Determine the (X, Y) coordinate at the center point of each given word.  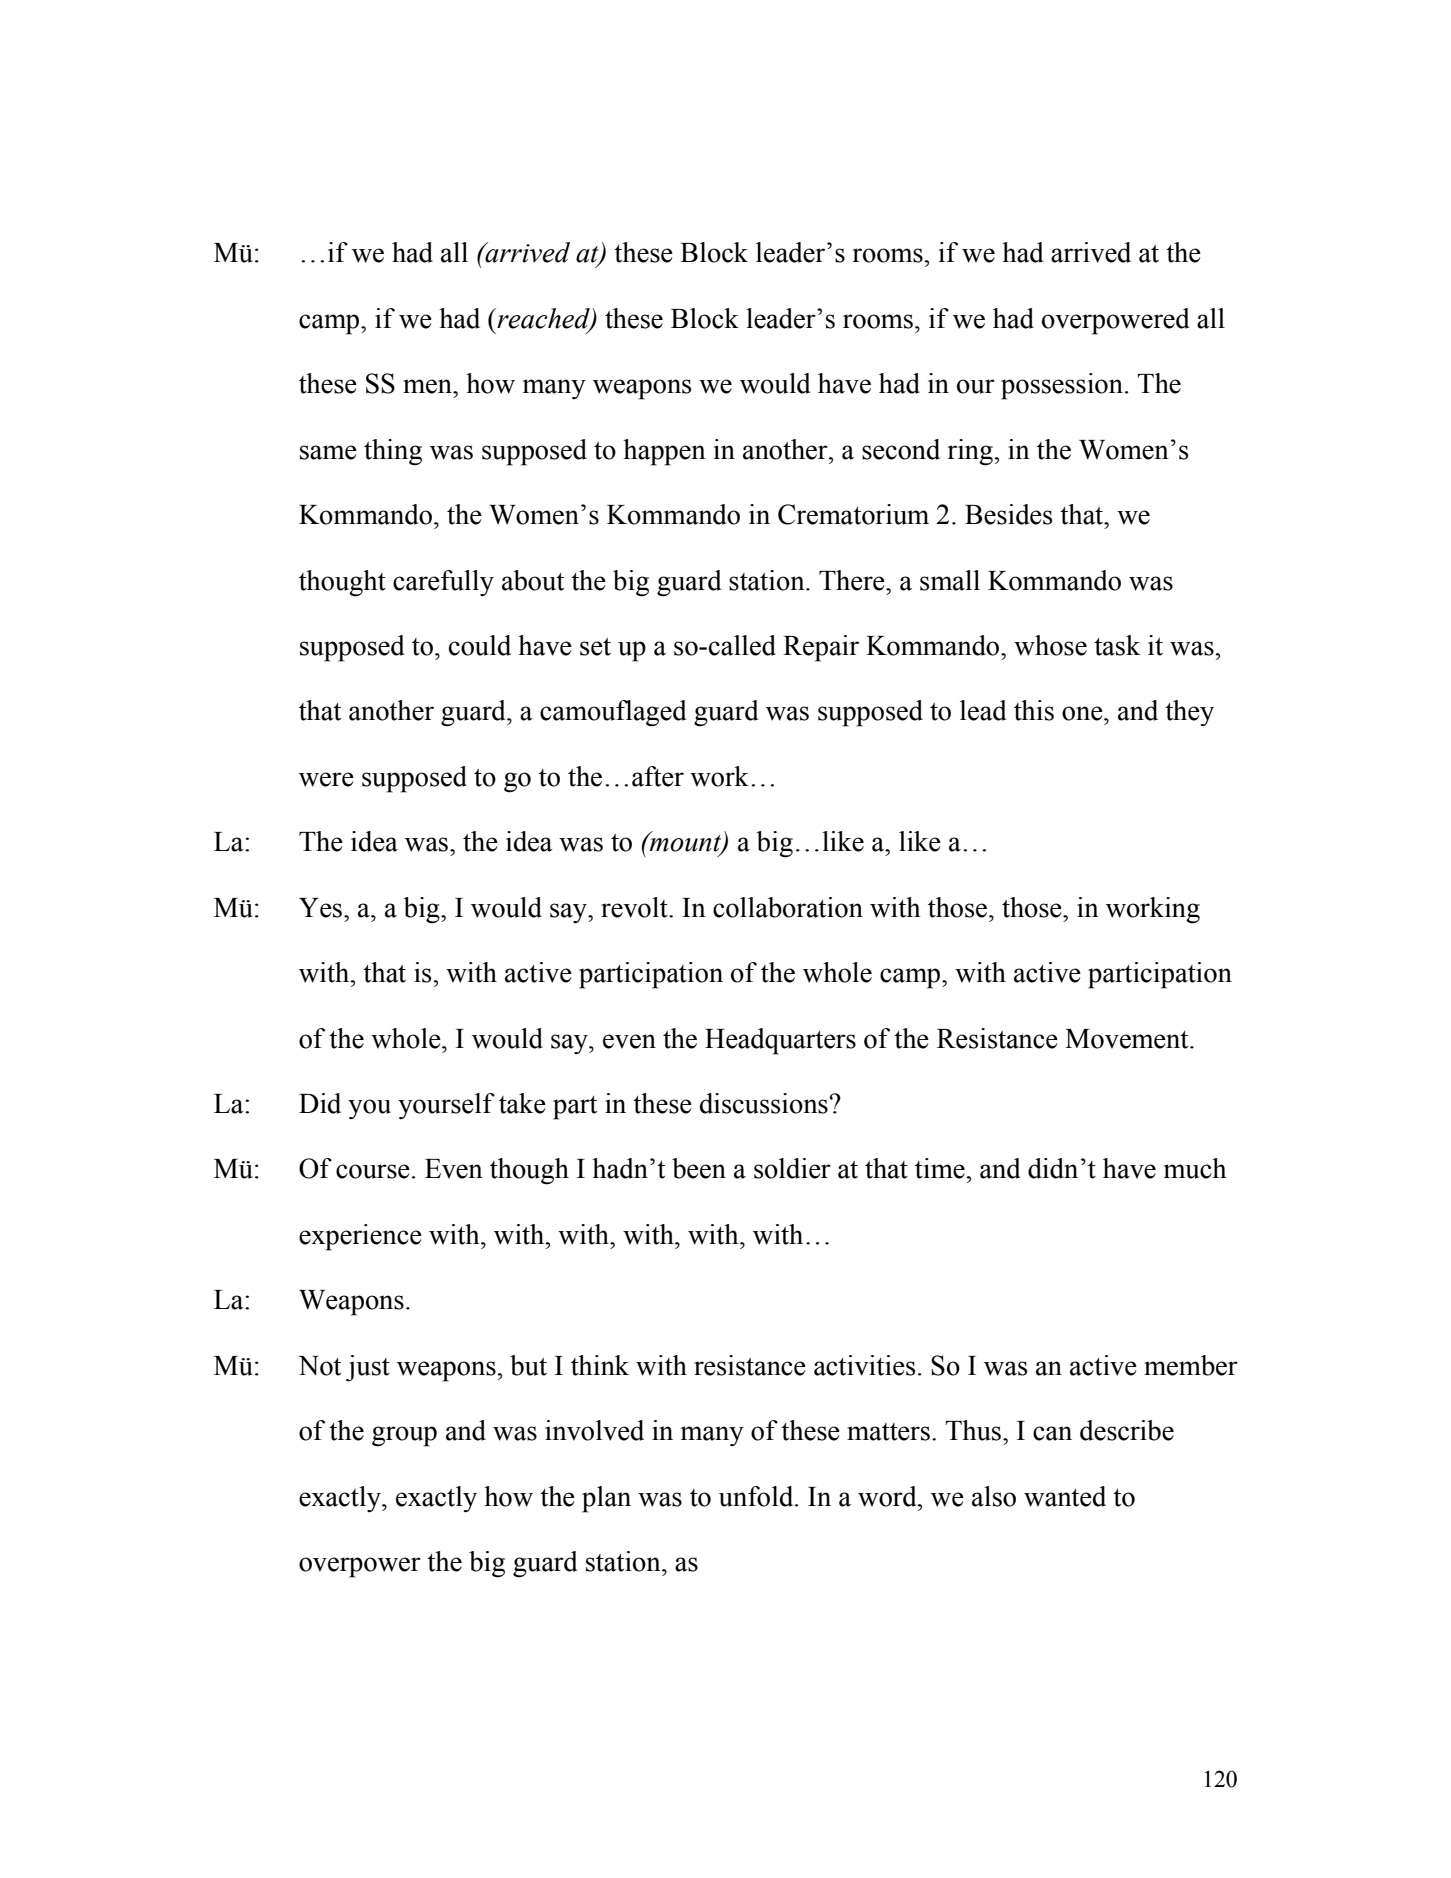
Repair (821, 648)
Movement (1128, 1039)
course (373, 1171)
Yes (322, 908)
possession (1062, 386)
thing (393, 452)
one (1083, 713)
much (1195, 1168)
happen (664, 452)
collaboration (788, 907)
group (404, 1436)
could (480, 645)
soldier (792, 1168)
